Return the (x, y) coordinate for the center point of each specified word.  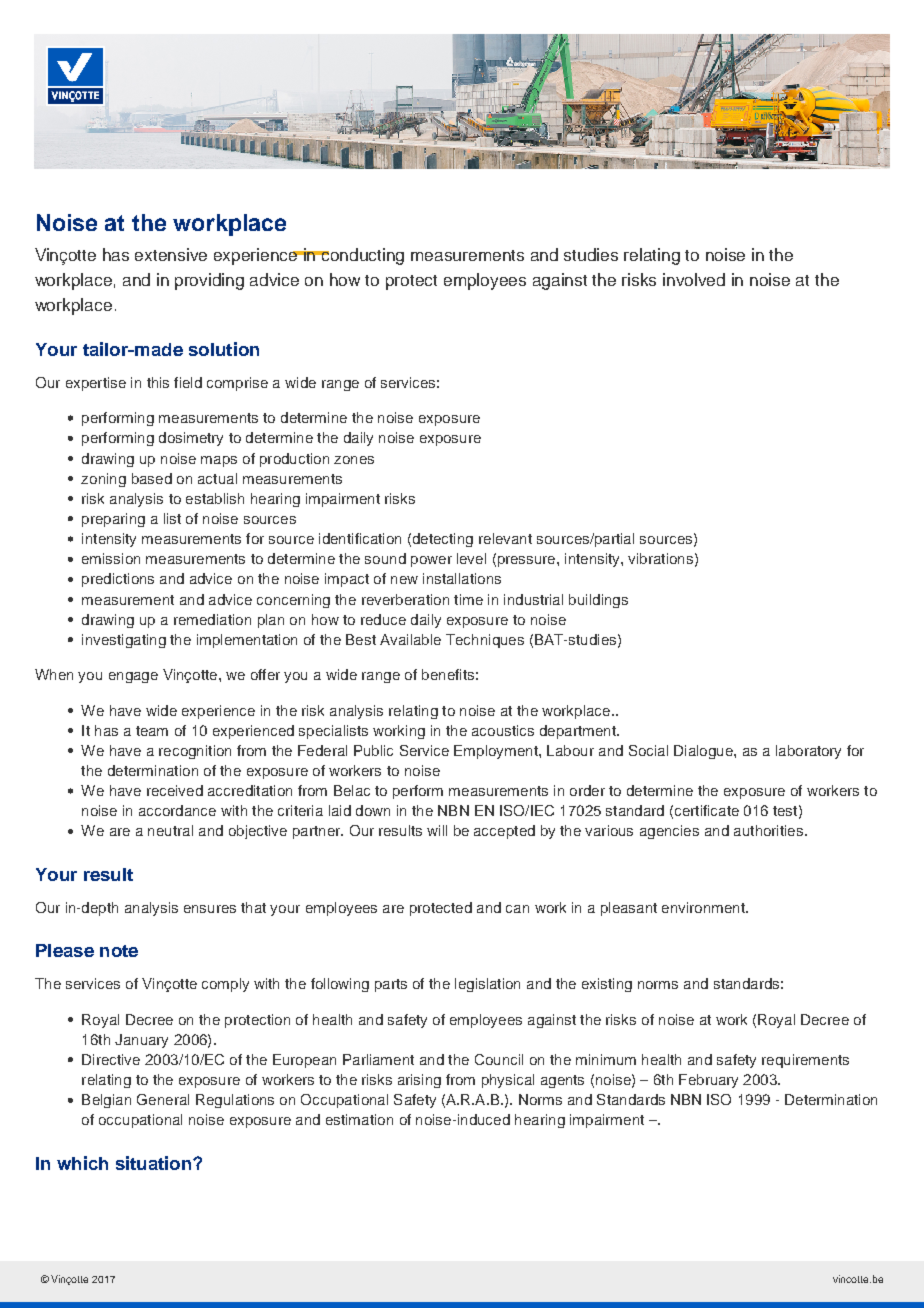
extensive (171, 254)
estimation (359, 1119)
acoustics (503, 730)
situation (155, 1163)
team (152, 731)
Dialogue (704, 752)
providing (209, 281)
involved (694, 279)
